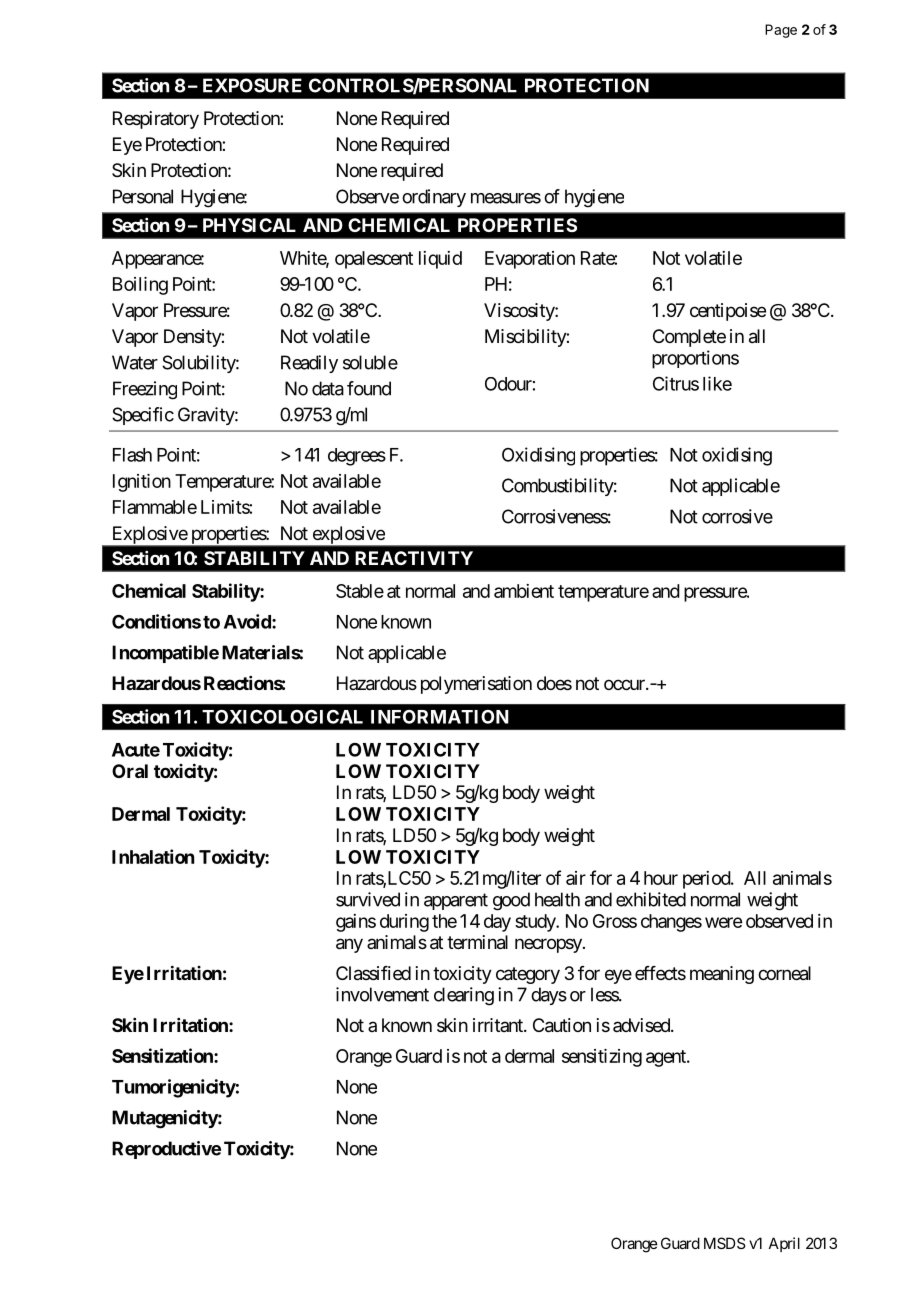 This screenshot has width=924, height=1308. Describe the element at coordinates (520, 312) in the screenshot. I see `Viscosity` at that location.
